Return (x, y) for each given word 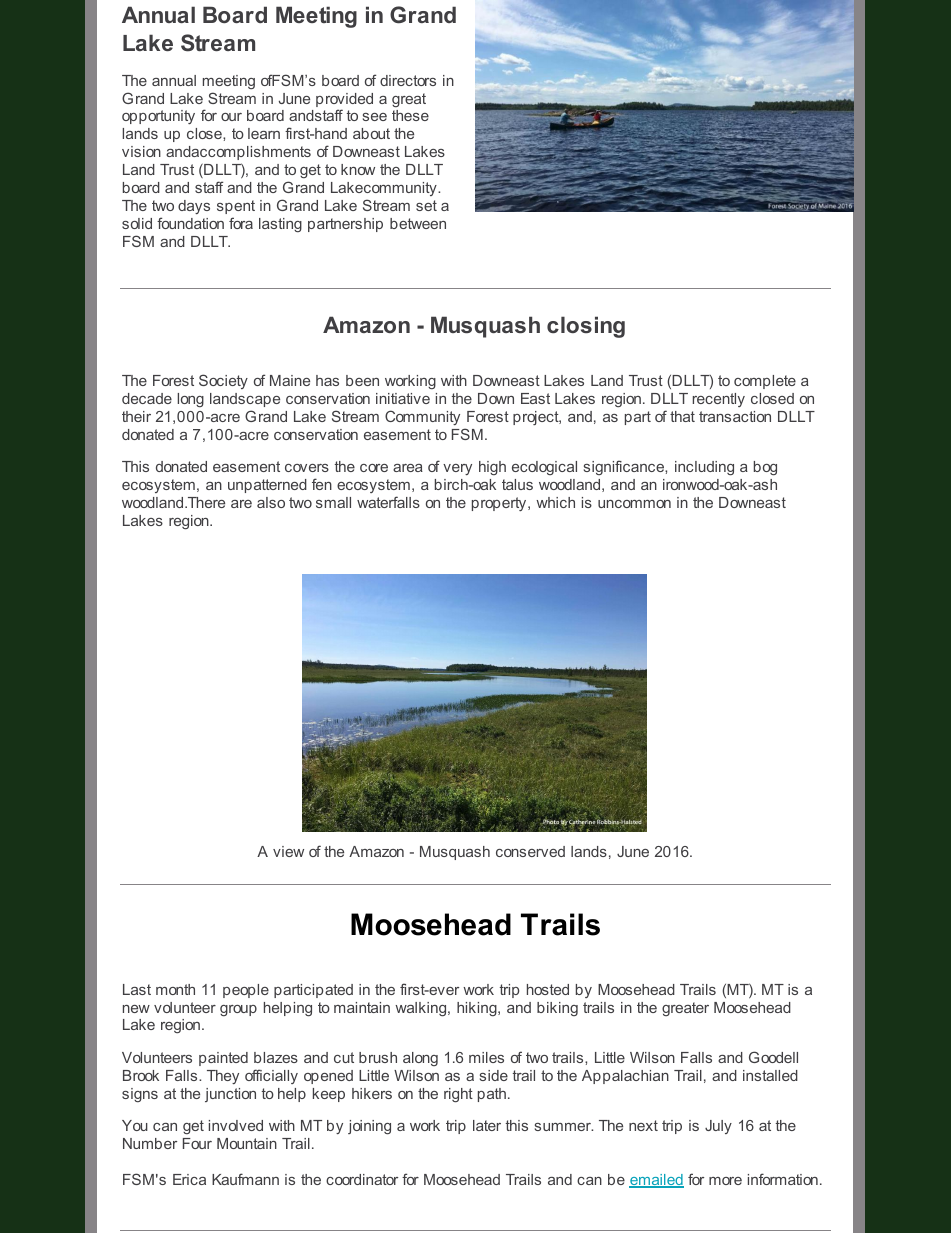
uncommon (634, 504)
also (271, 502)
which (555, 502)
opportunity (158, 117)
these (410, 115)
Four (197, 1143)
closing (586, 327)
